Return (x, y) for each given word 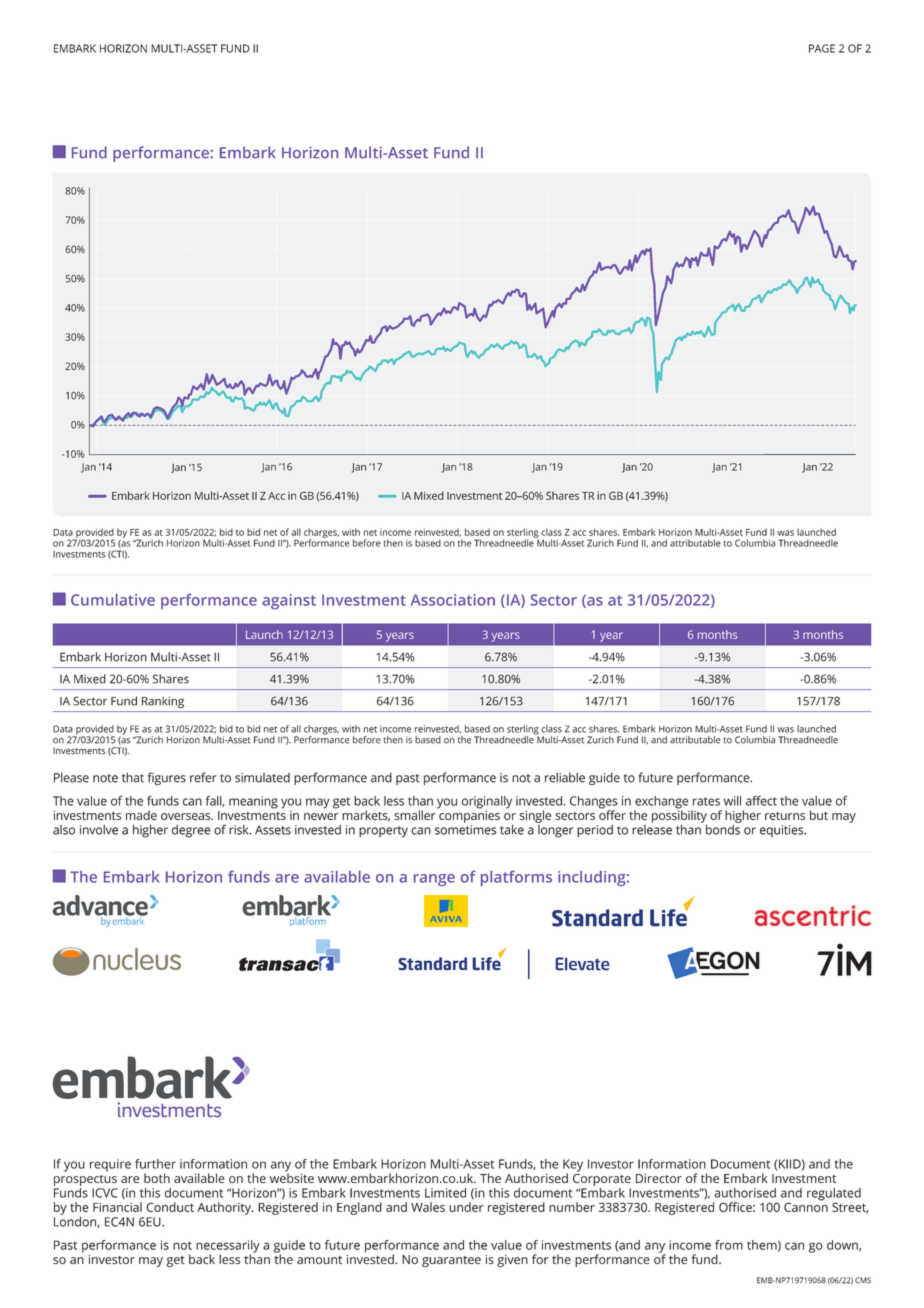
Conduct (170, 1207)
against (289, 601)
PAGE (822, 48)
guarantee (451, 1261)
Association (453, 600)
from (729, 1245)
